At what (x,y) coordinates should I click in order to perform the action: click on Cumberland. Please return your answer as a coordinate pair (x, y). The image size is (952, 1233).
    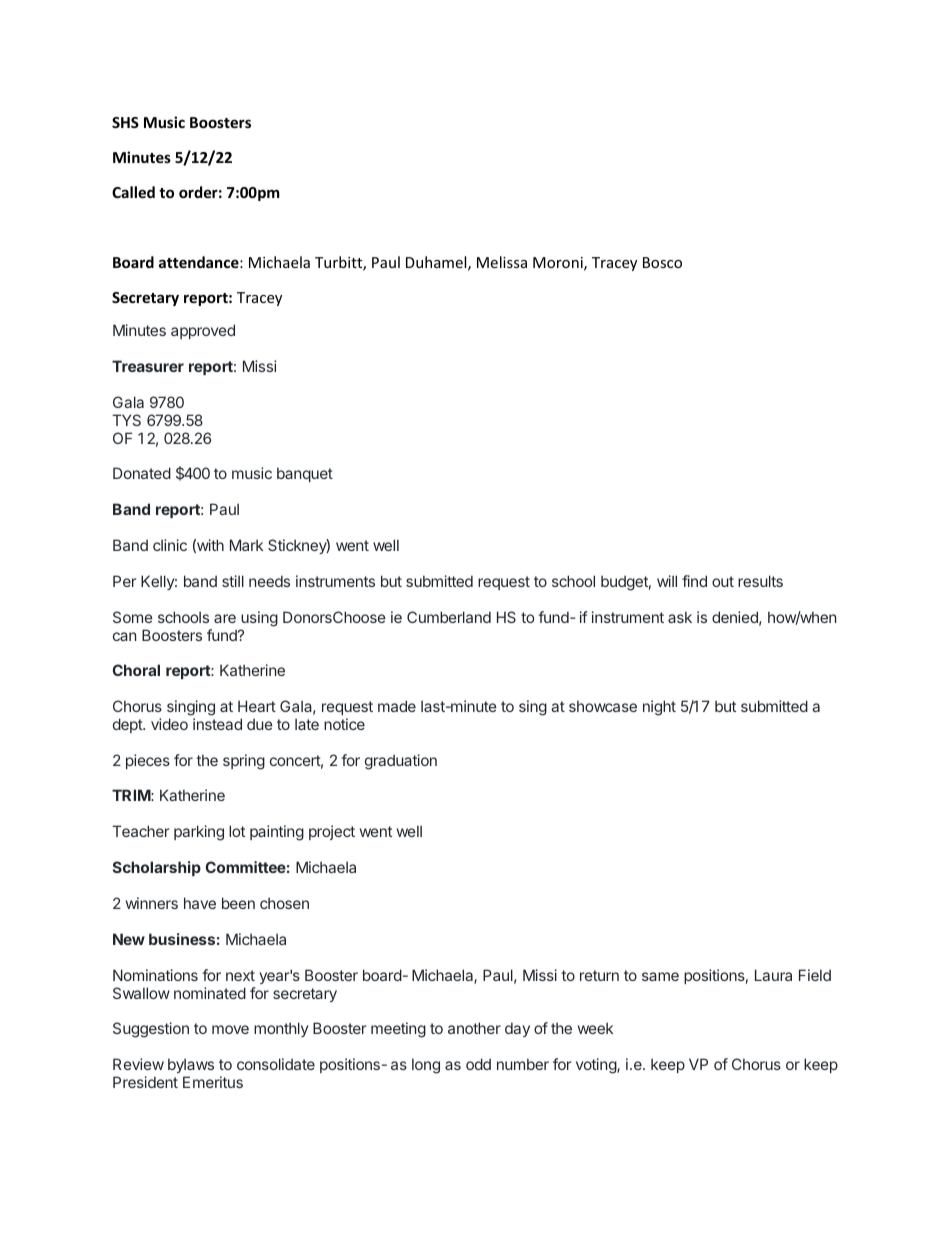
    Looking at the image, I should click on (449, 617).
